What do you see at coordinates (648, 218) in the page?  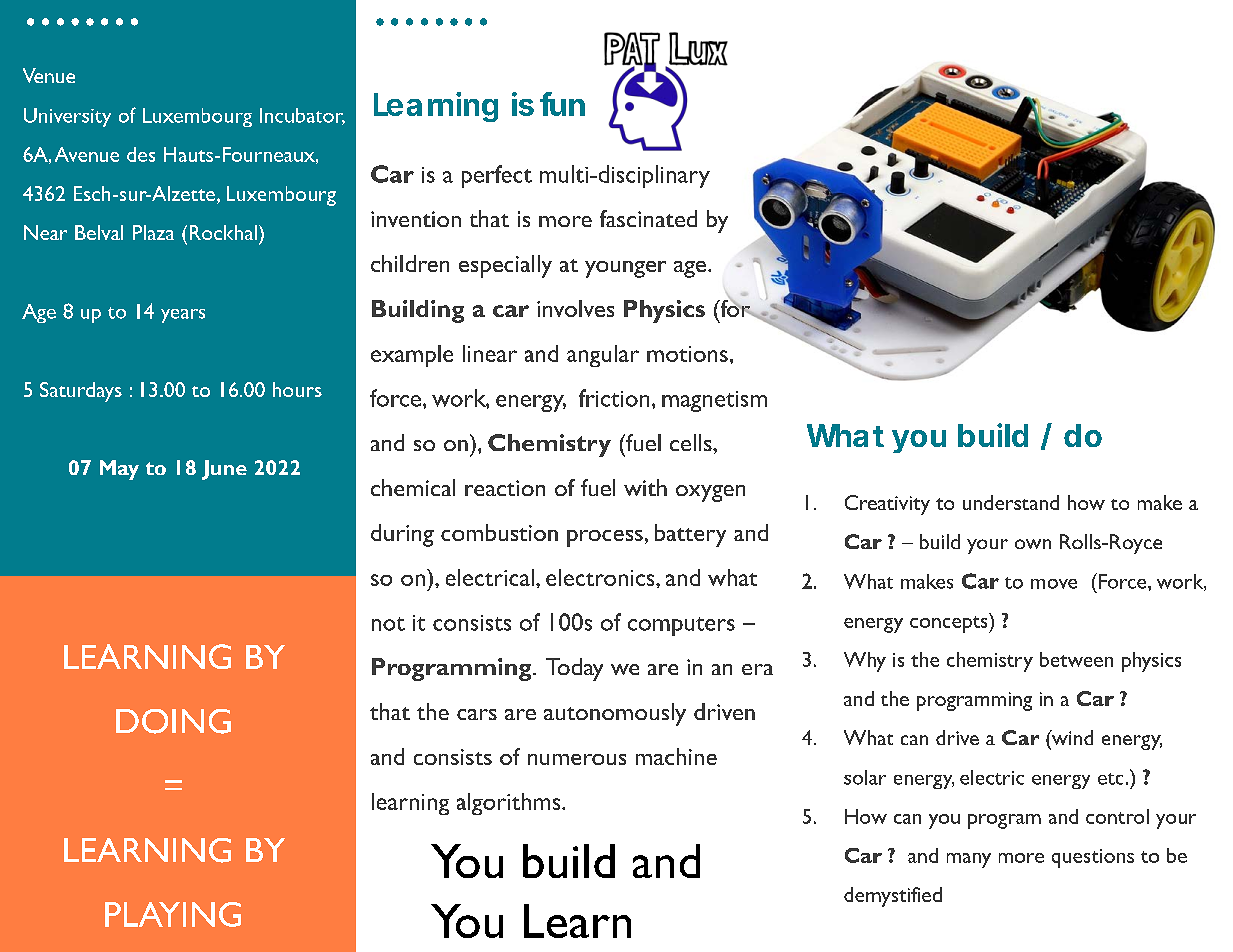 I see `fascinated` at bounding box center [648, 218].
